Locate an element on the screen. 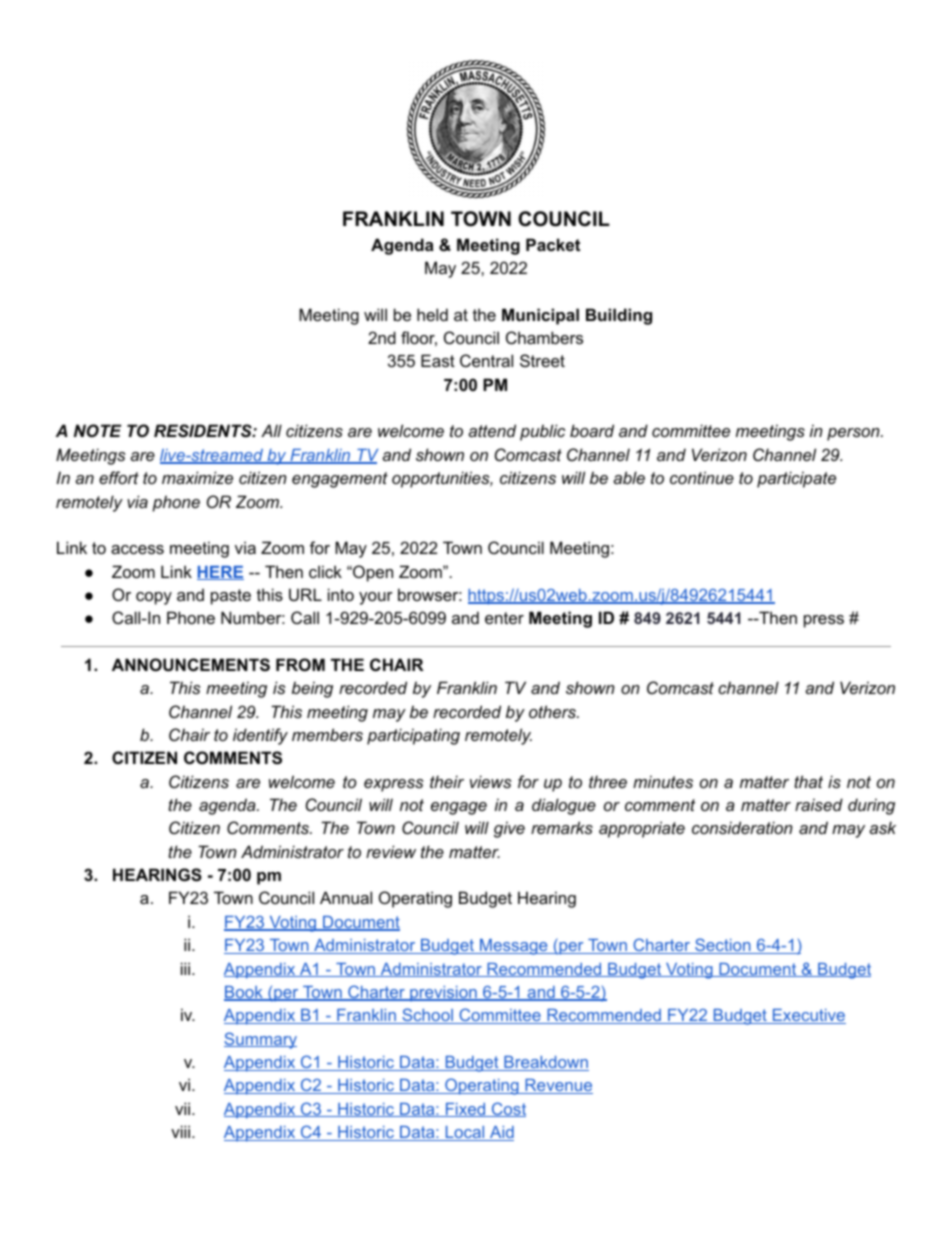  that is located at coordinates (808, 781).
